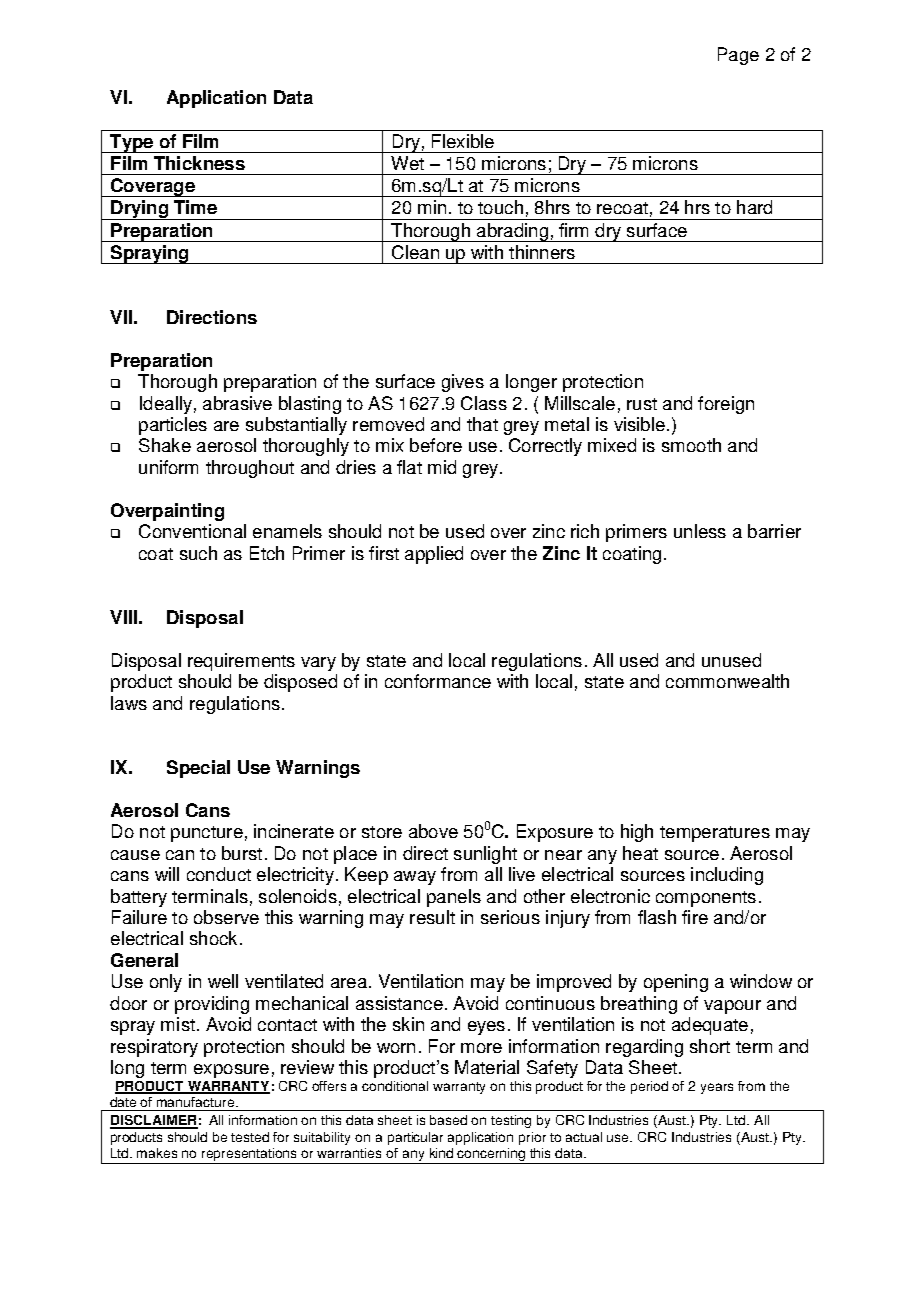 The height and width of the screenshot is (1308, 924). Describe the element at coordinates (192, 531) in the screenshot. I see `Conventional` at that location.
